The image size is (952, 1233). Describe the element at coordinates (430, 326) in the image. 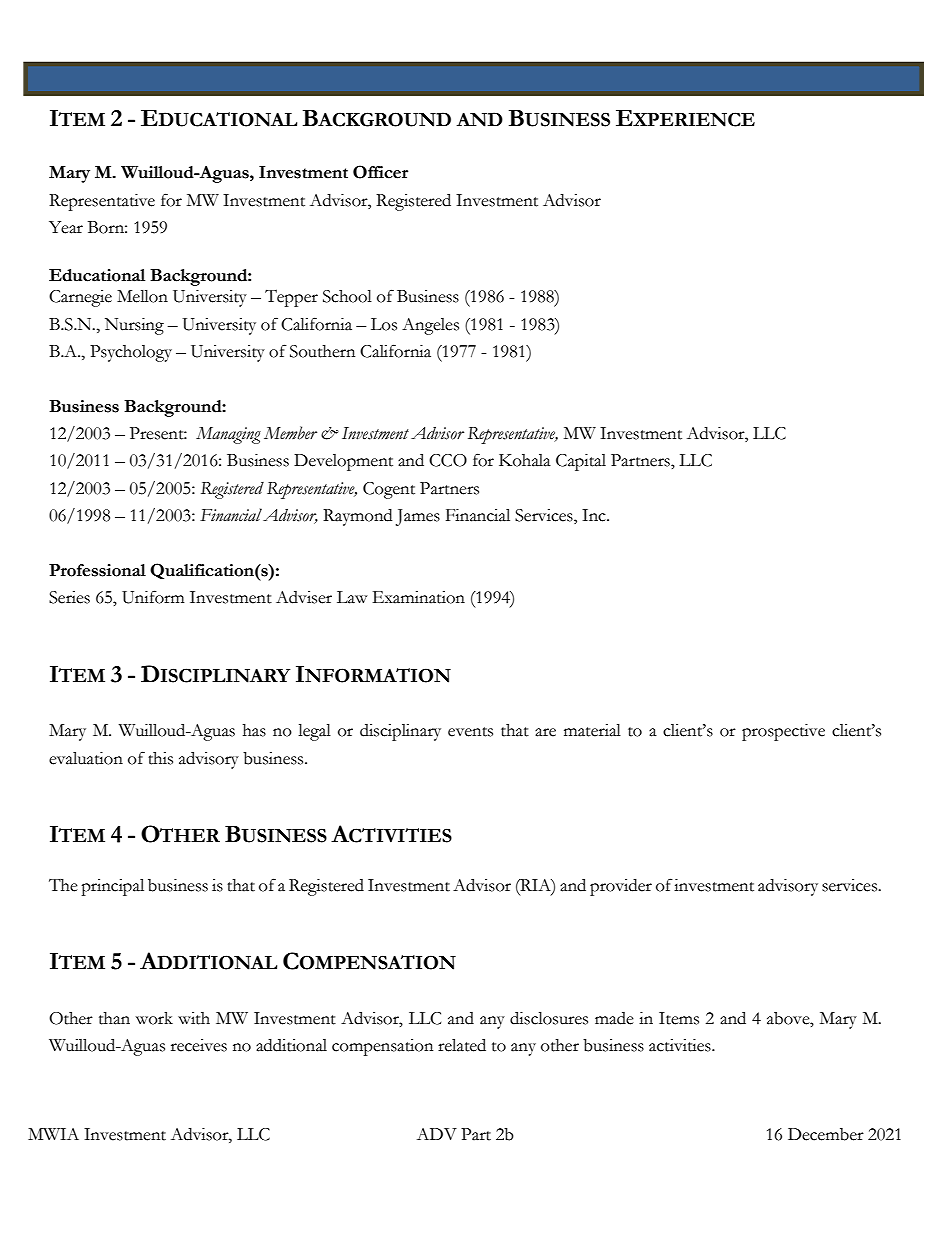

I see `Angeles` at that location.
